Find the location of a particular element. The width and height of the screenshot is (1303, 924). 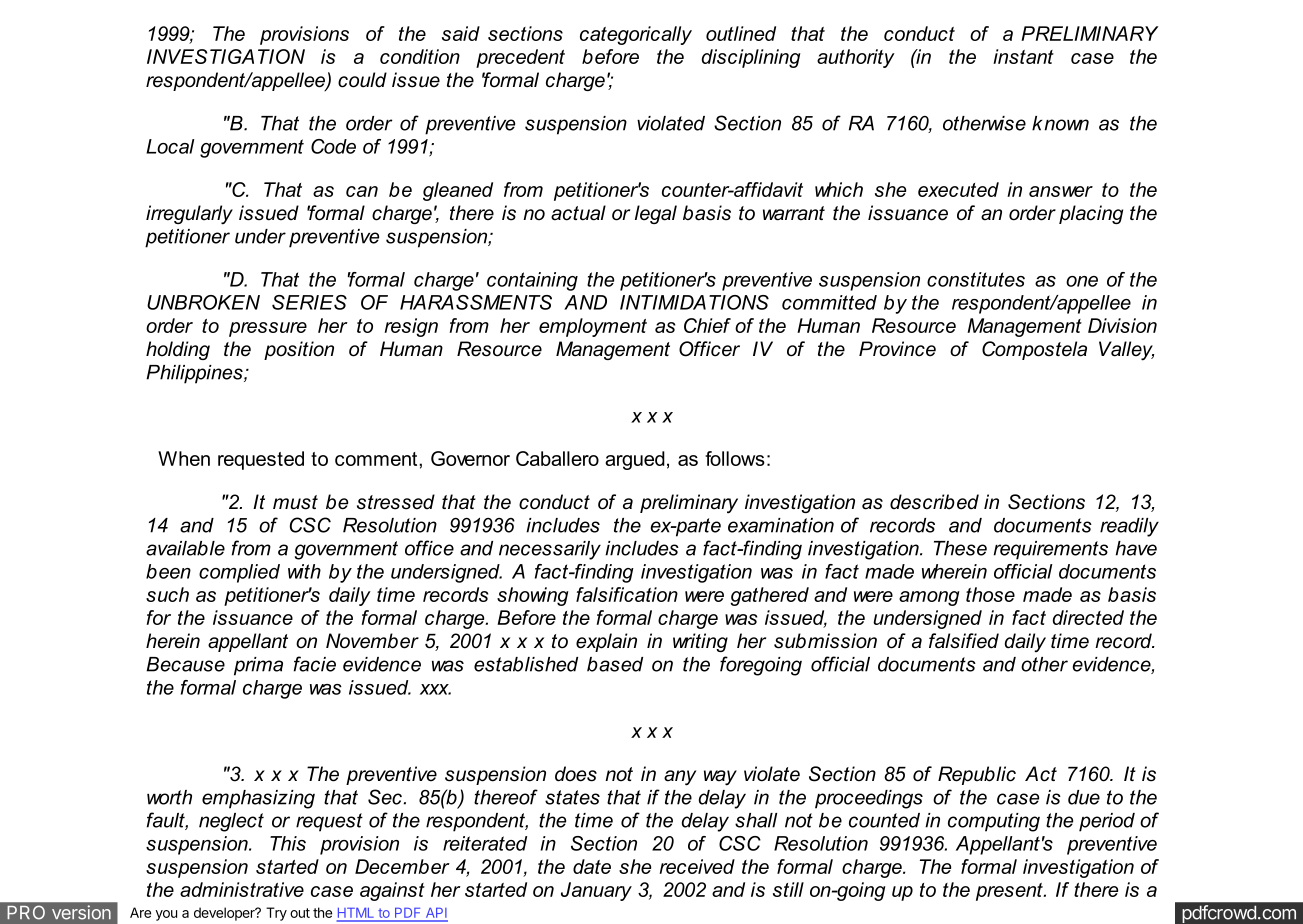

requirements is located at coordinates (1051, 550).
